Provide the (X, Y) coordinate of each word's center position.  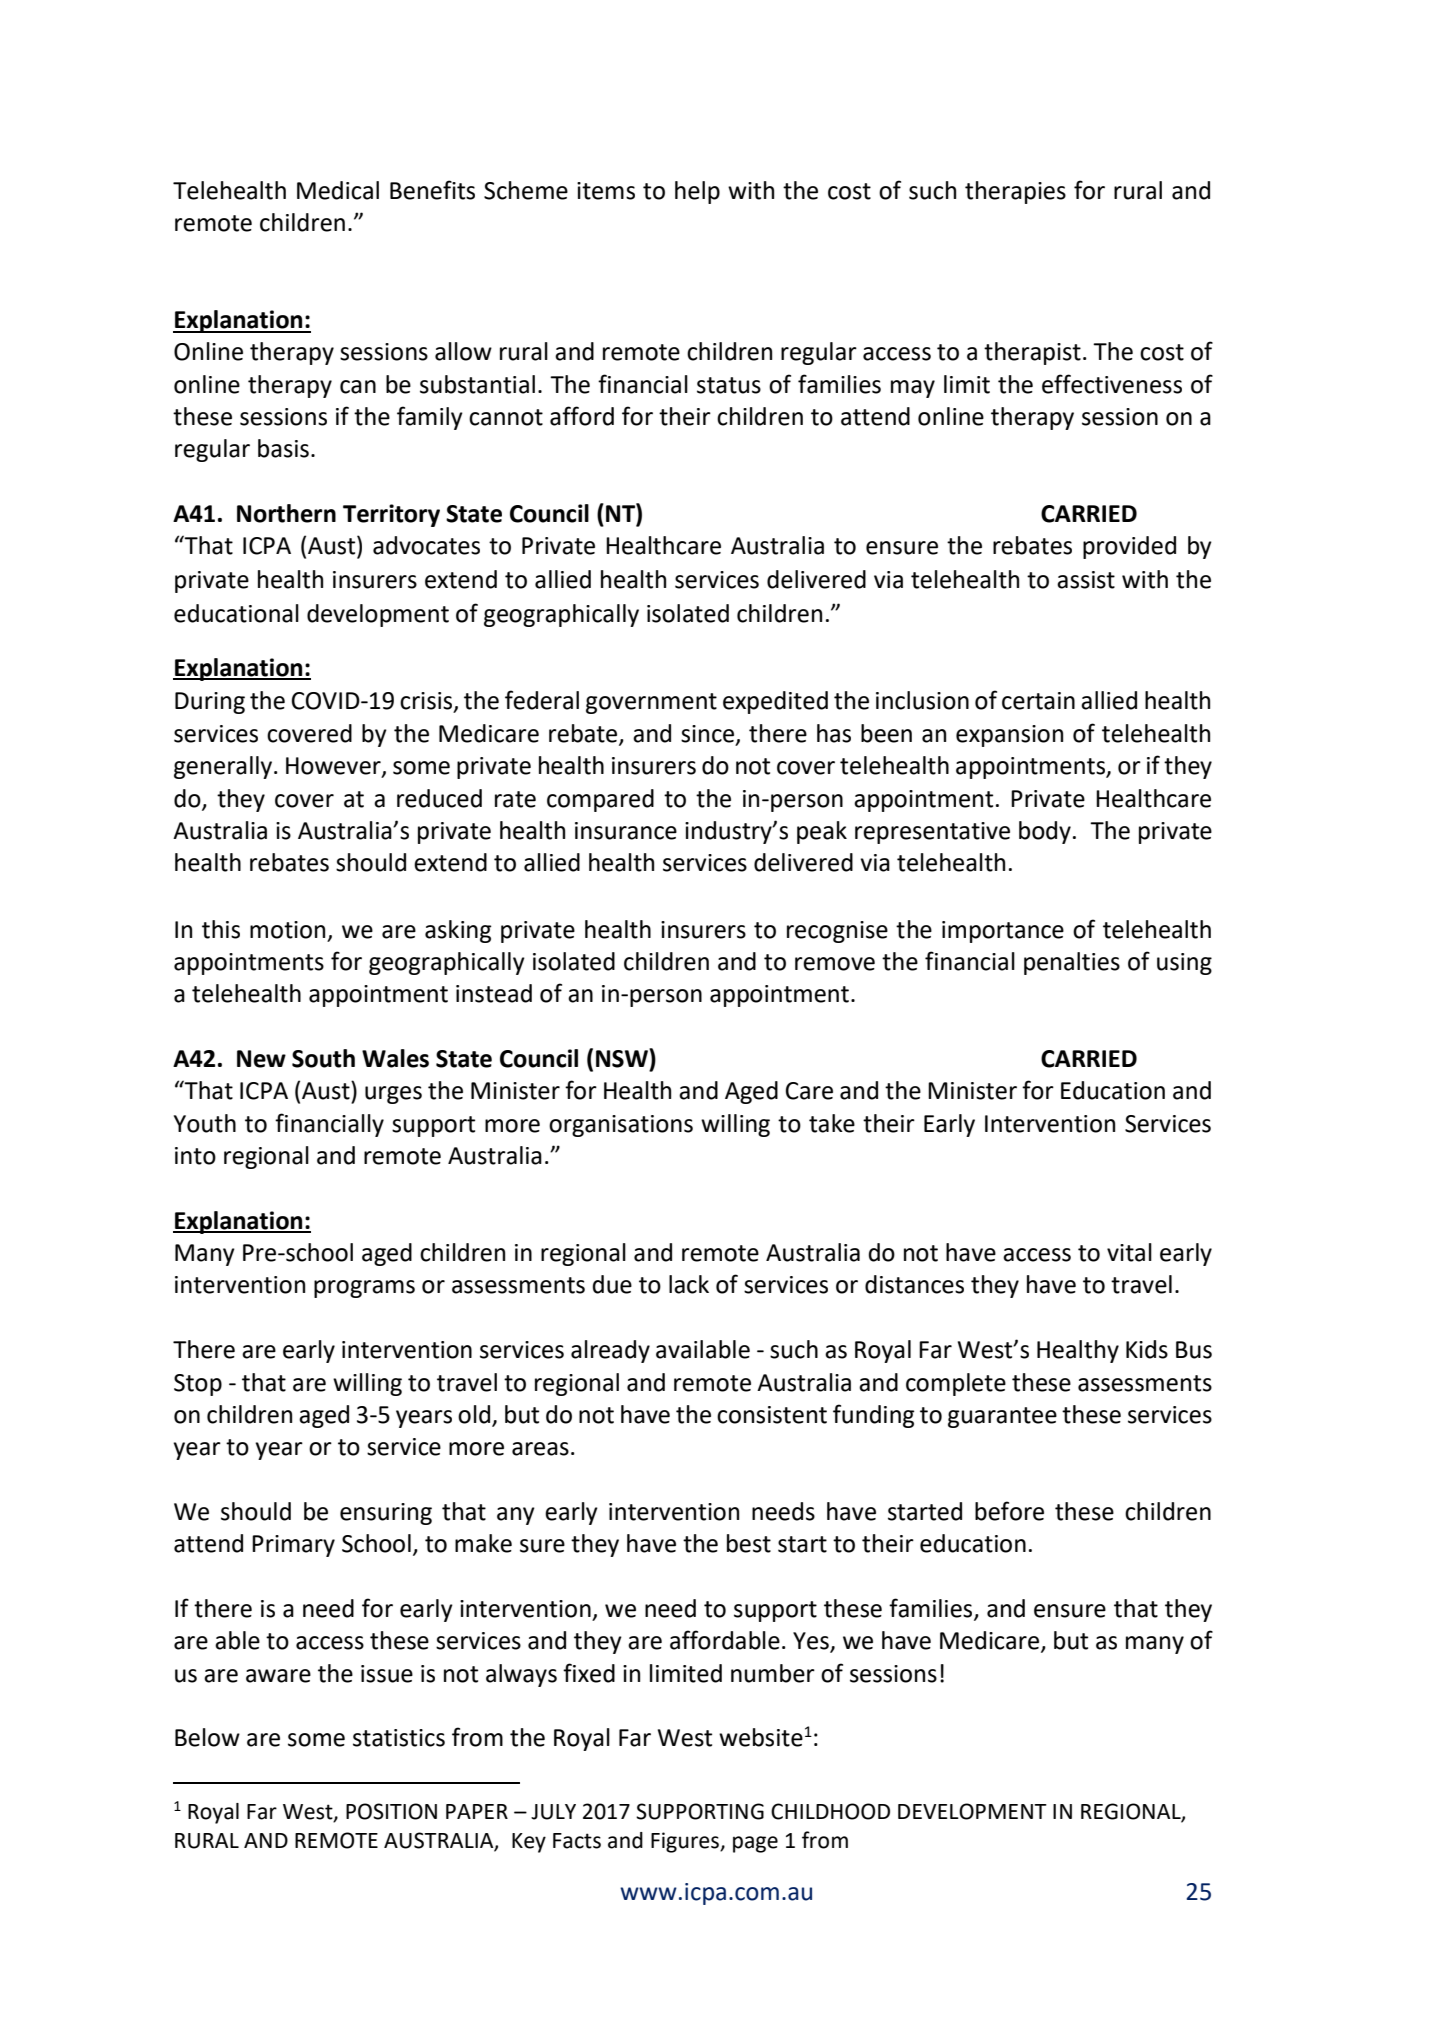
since (709, 735)
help (697, 192)
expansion (1009, 736)
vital (1129, 1252)
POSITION (391, 1811)
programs (364, 1289)
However (334, 767)
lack (689, 1284)
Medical (338, 190)
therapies (1015, 192)
